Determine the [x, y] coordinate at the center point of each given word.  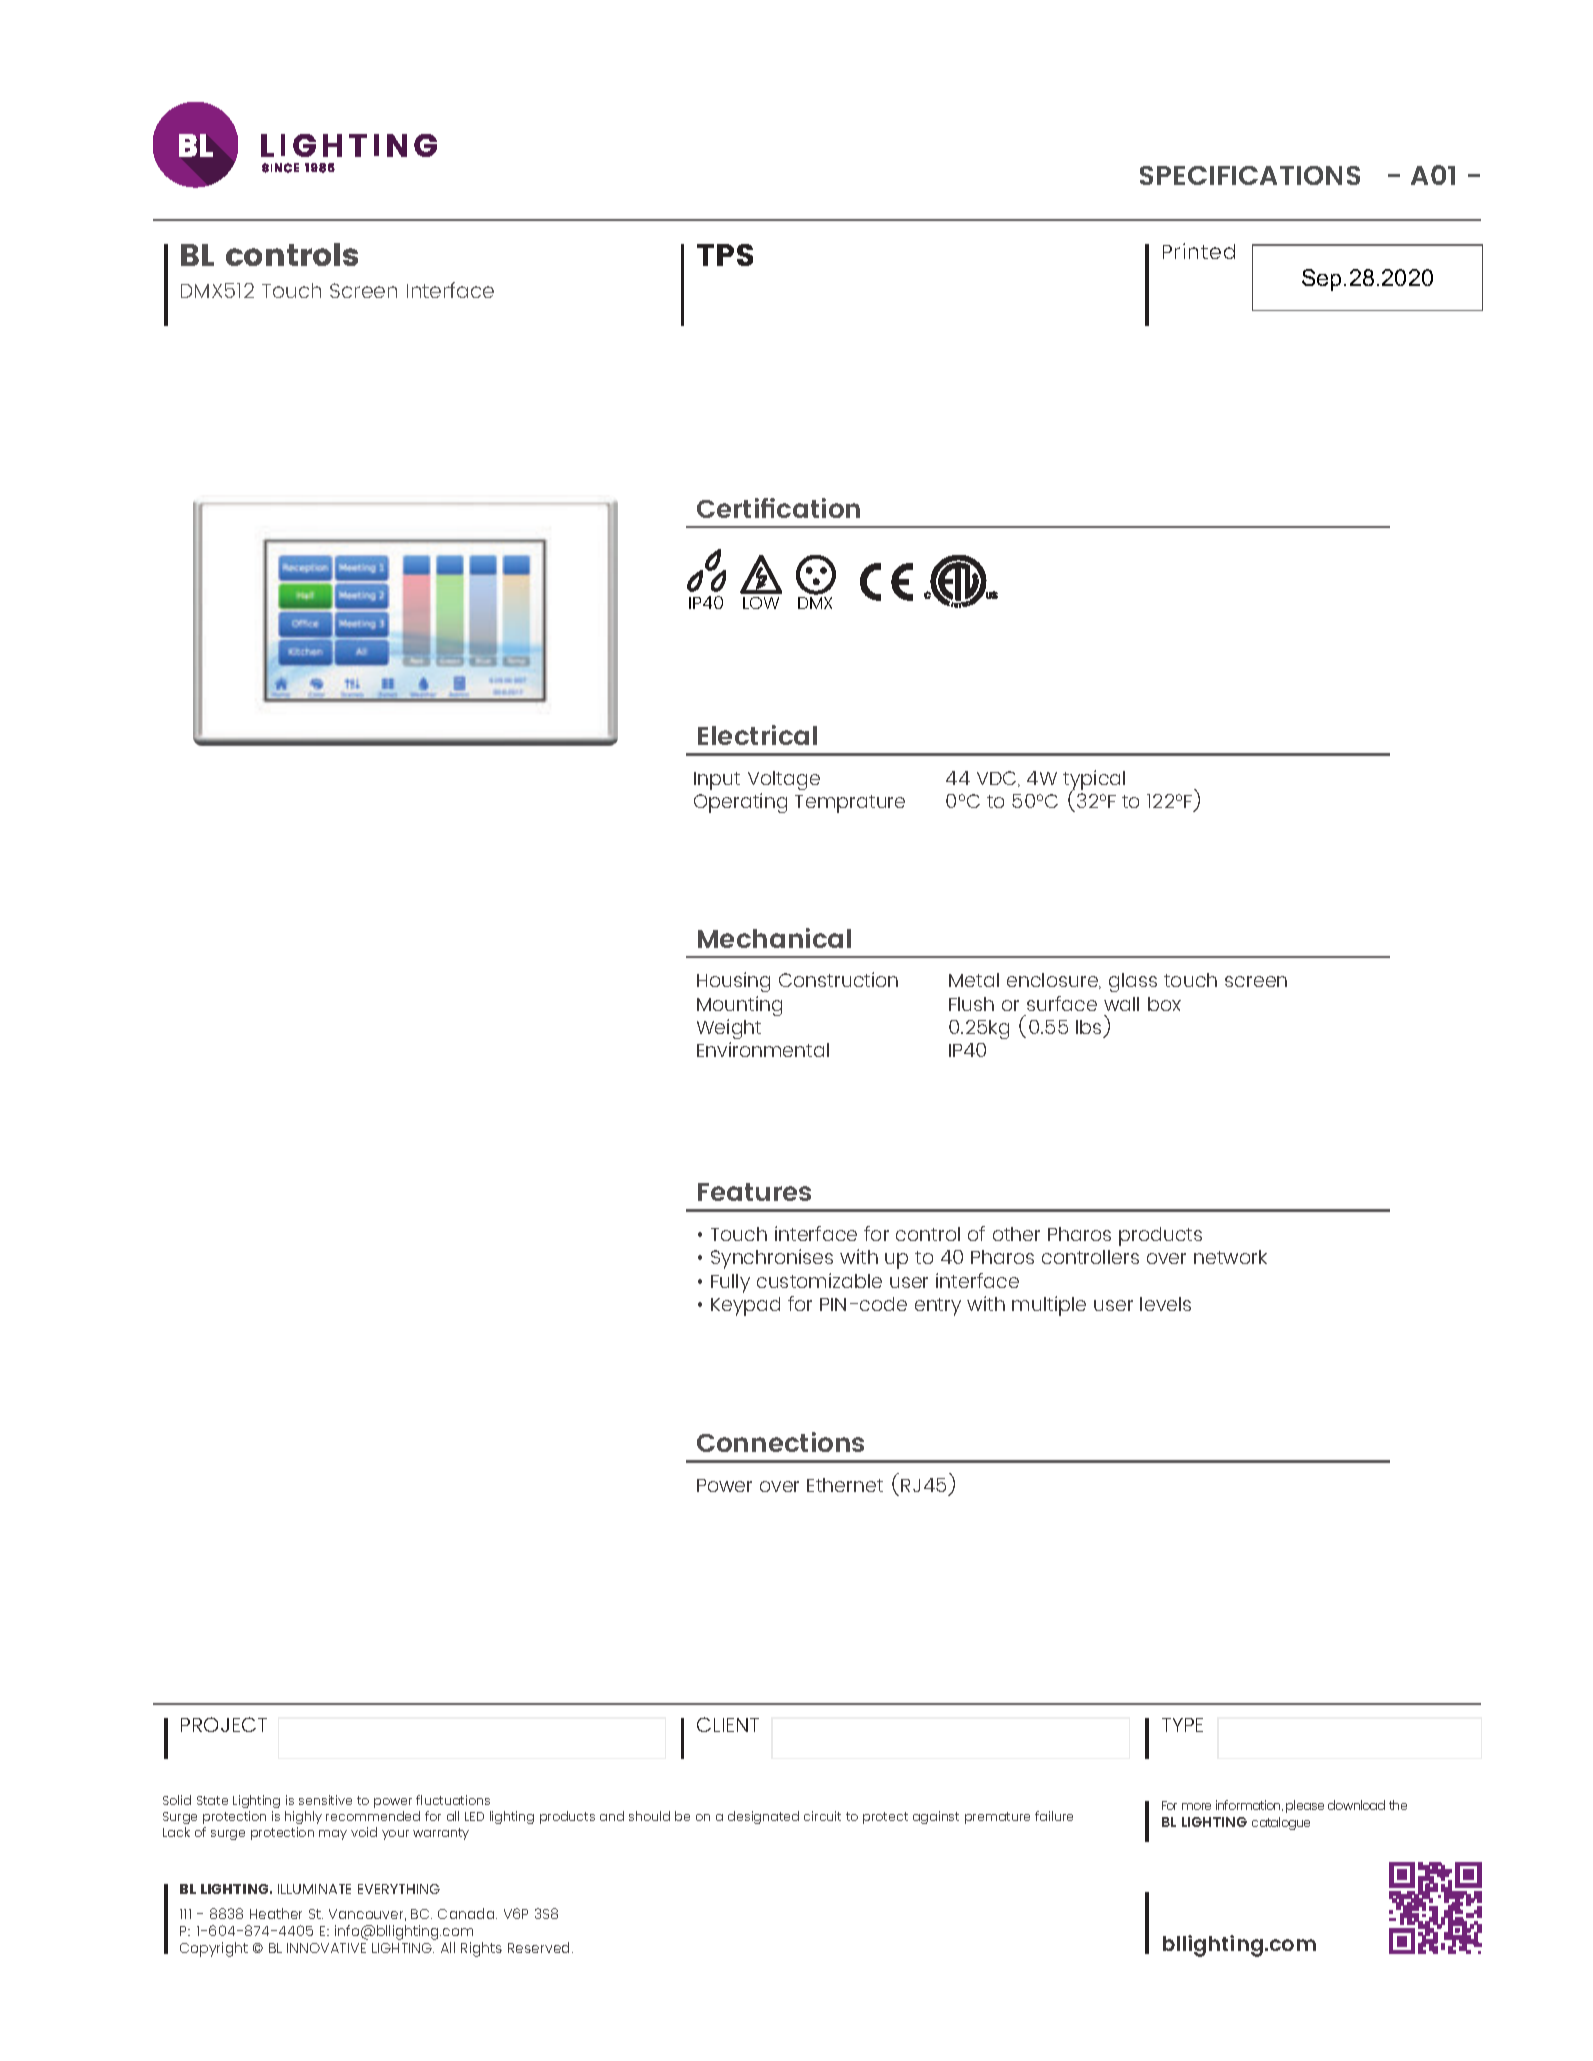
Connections [780, 1442]
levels [1165, 1304]
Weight [729, 1029]
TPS [725, 255]
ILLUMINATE [314, 1889]
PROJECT [224, 1724]
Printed [1199, 251]
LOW [761, 603]
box [1164, 1004]
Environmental [763, 1049]
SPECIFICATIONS [1250, 175]
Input [717, 781]
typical [1094, 781]
